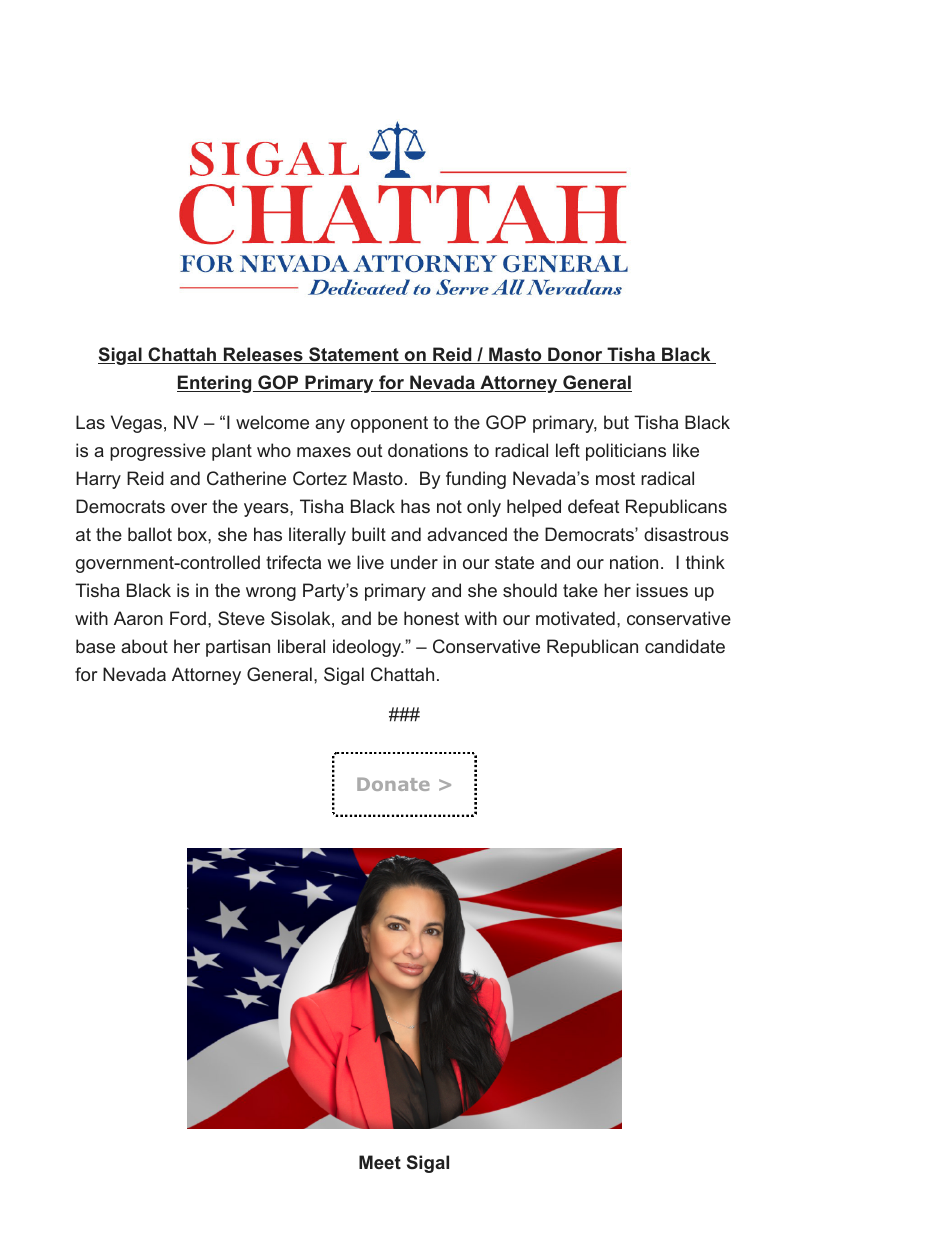 This screenshot has height=1233, width=952. What do you see at coordinates (215, 384) in the screenshot?
I see `Entering` at bounding box center [215, 384].
